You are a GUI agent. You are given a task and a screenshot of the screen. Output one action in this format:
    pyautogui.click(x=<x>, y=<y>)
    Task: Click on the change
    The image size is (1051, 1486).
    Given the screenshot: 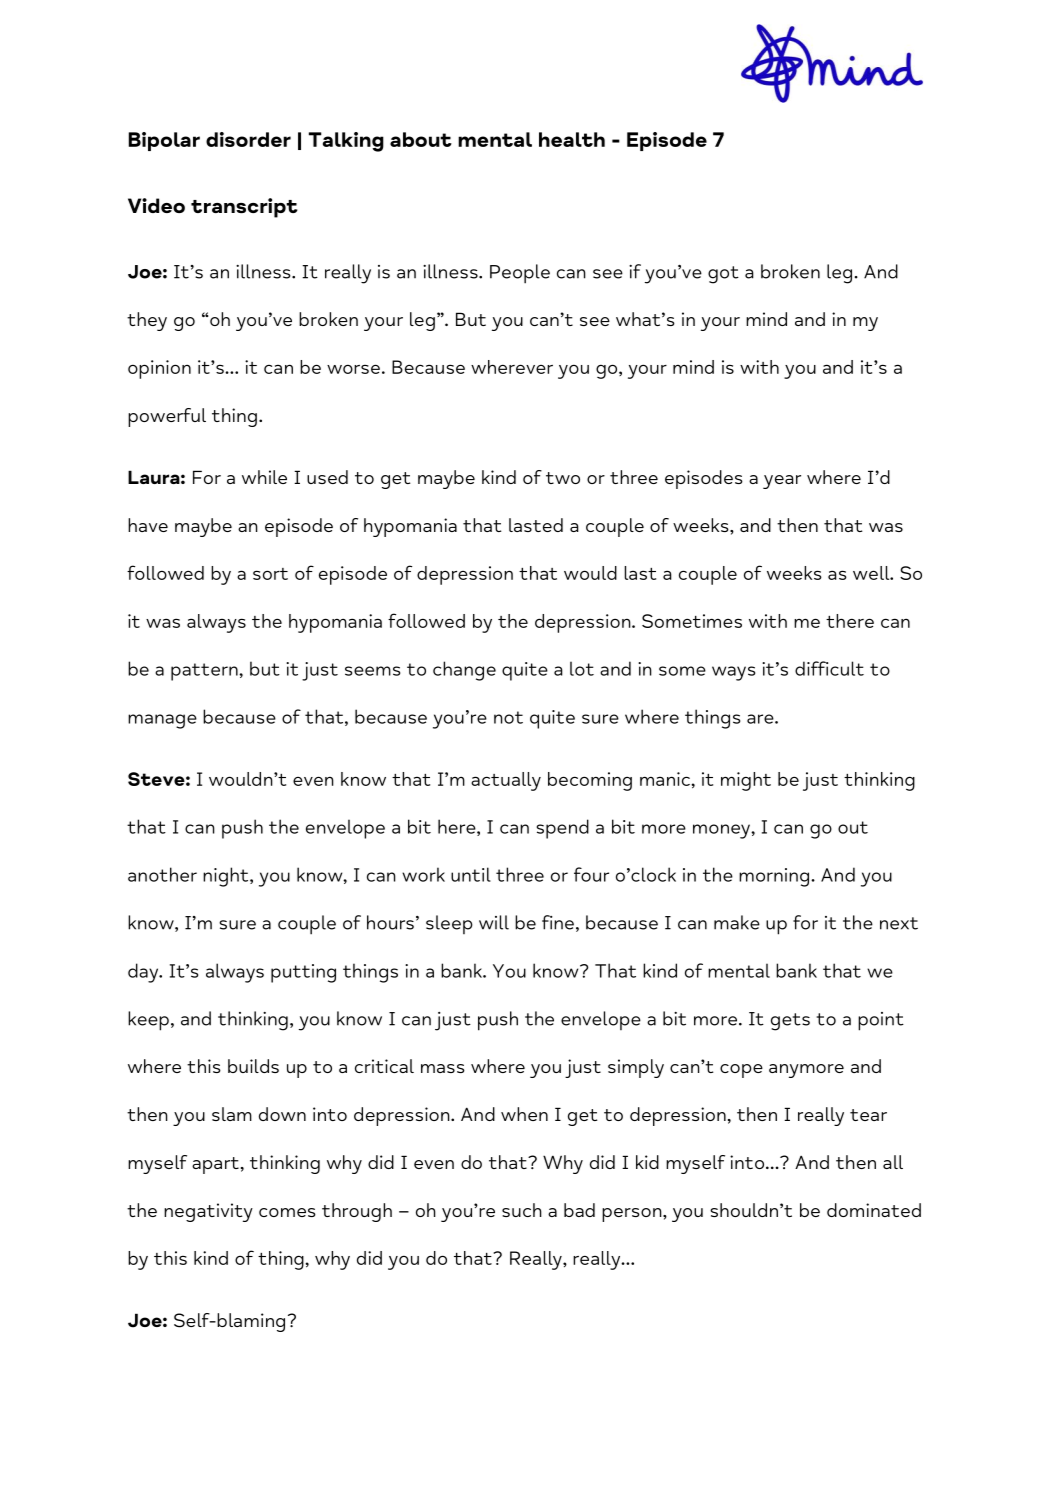 What is the action you would take?
    pyautogui.click(x=464, y=671)
